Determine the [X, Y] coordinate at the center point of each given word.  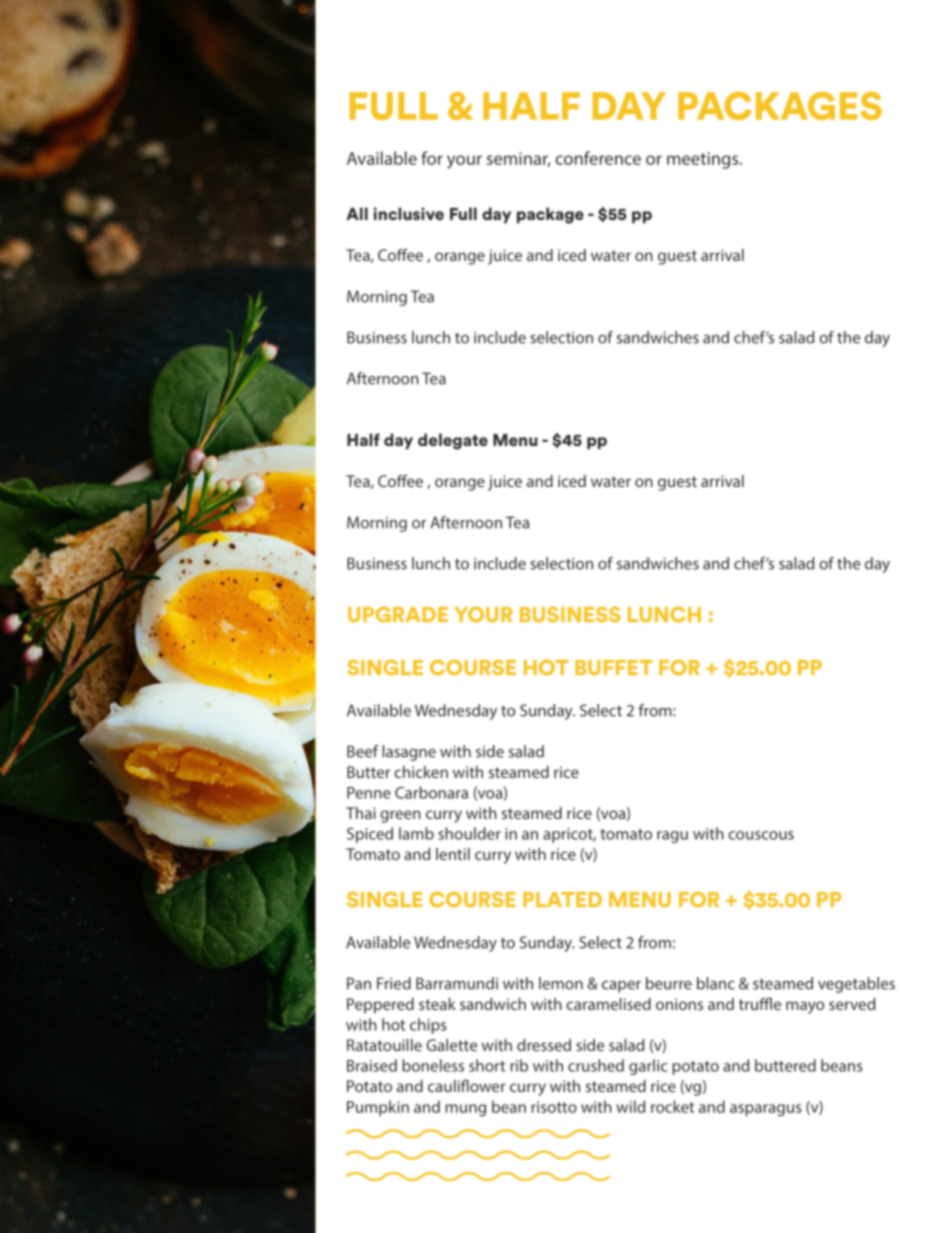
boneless [433, 1065]
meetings [704, 160]
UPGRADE [398, 615]
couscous [761, 835]
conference [598, 158]
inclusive [409, 213]
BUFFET [614, 668]
